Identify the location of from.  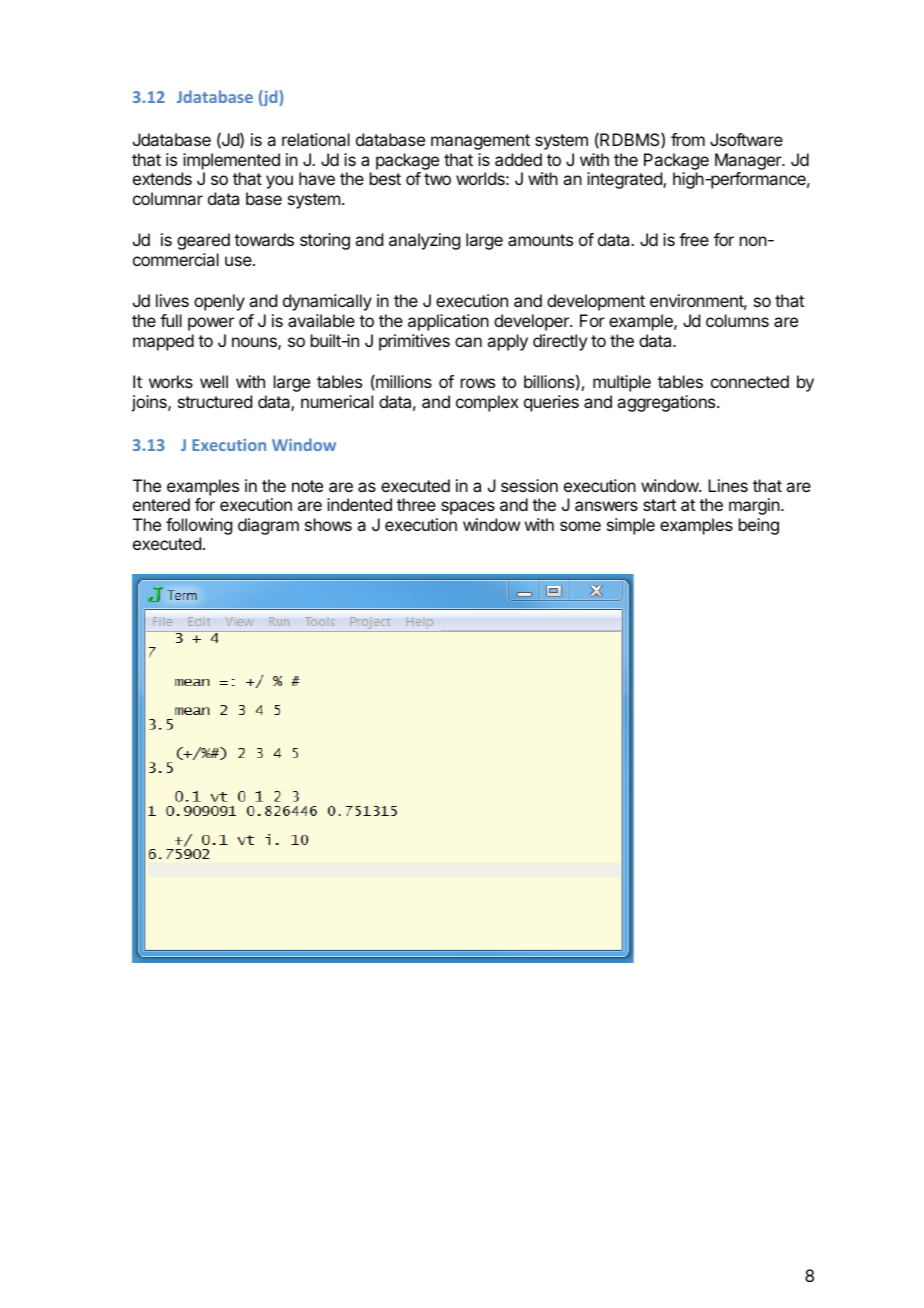
(688, 139).
